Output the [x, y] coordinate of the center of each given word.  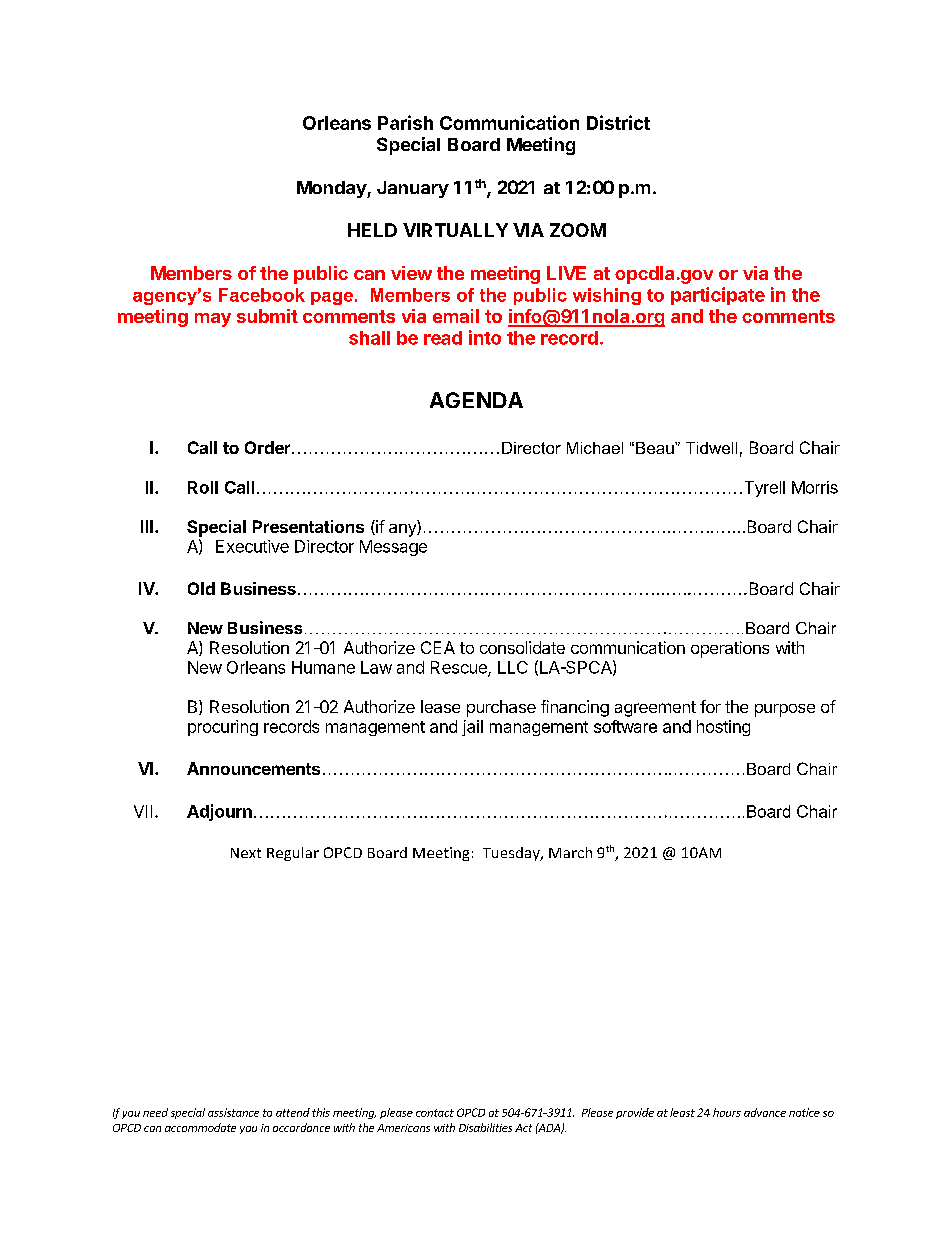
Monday [332, 189]
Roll [203, 487]
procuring [223, 728]
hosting [723, 728]
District [618, 122]
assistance [233, 1112]
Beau [656, 448]
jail [472, 728]
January [413, 189]
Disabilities [485, 1127]
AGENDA [476, 400]
